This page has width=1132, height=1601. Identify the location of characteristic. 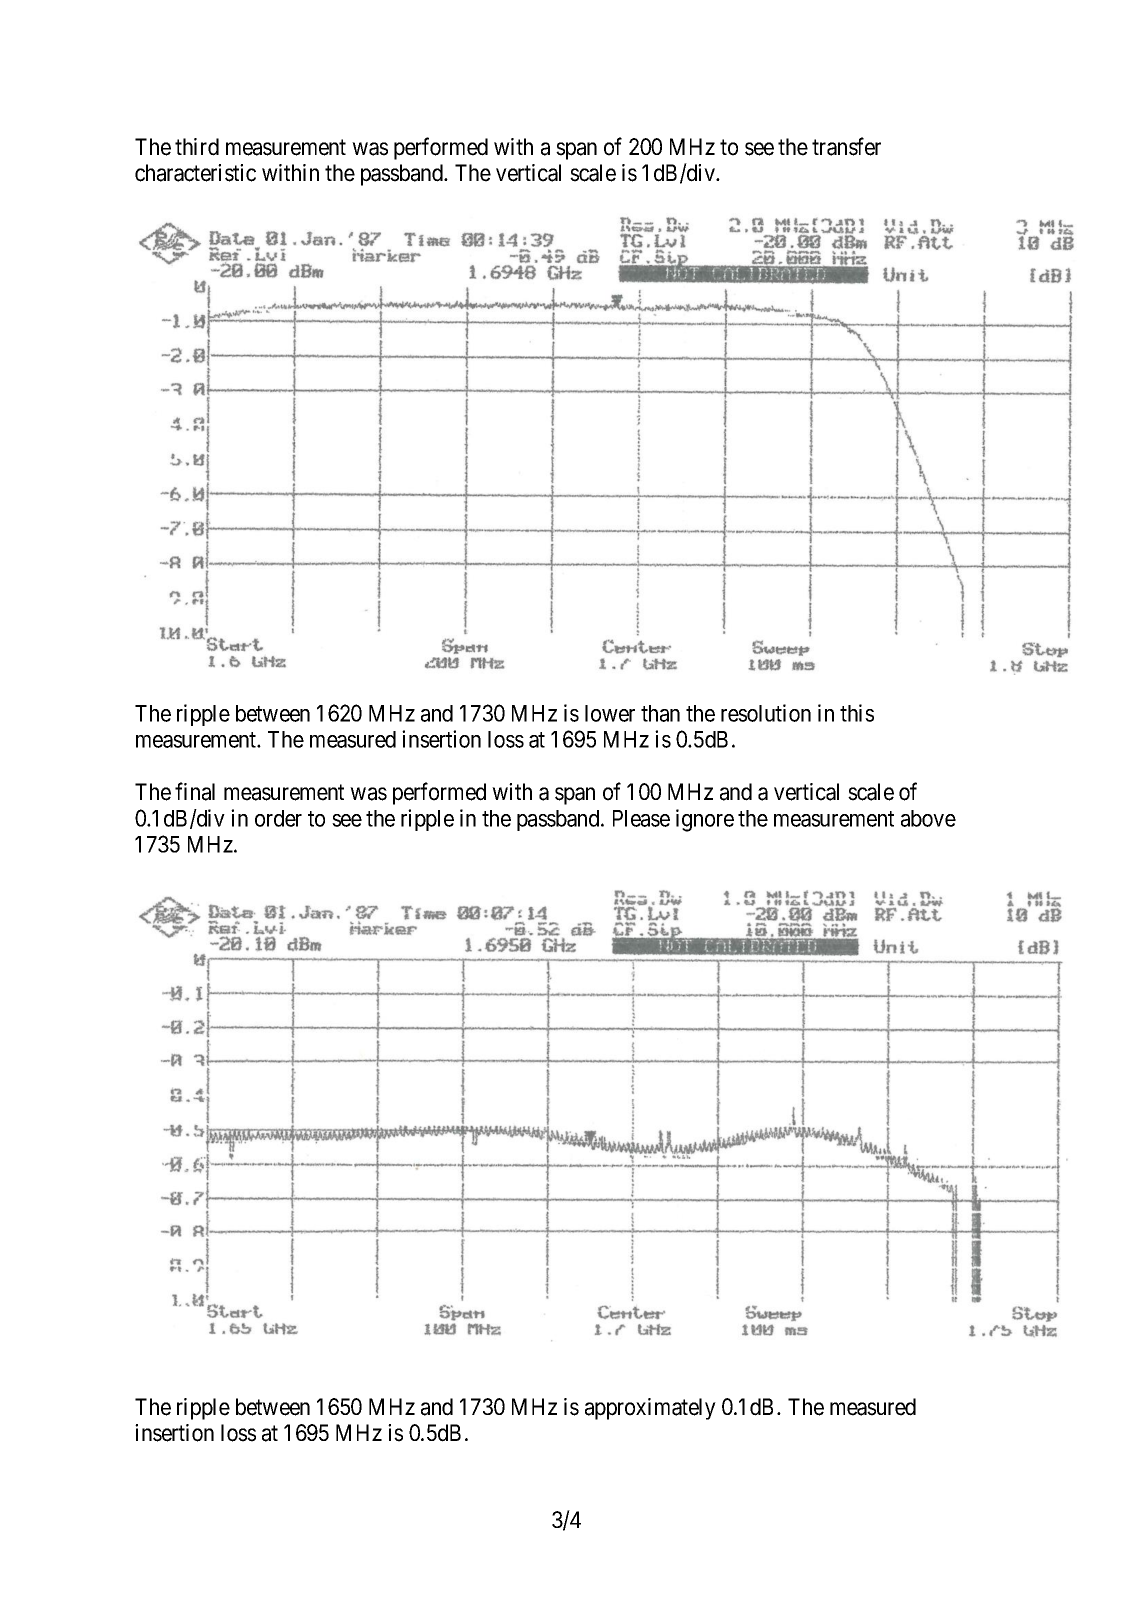
(195, 173).
